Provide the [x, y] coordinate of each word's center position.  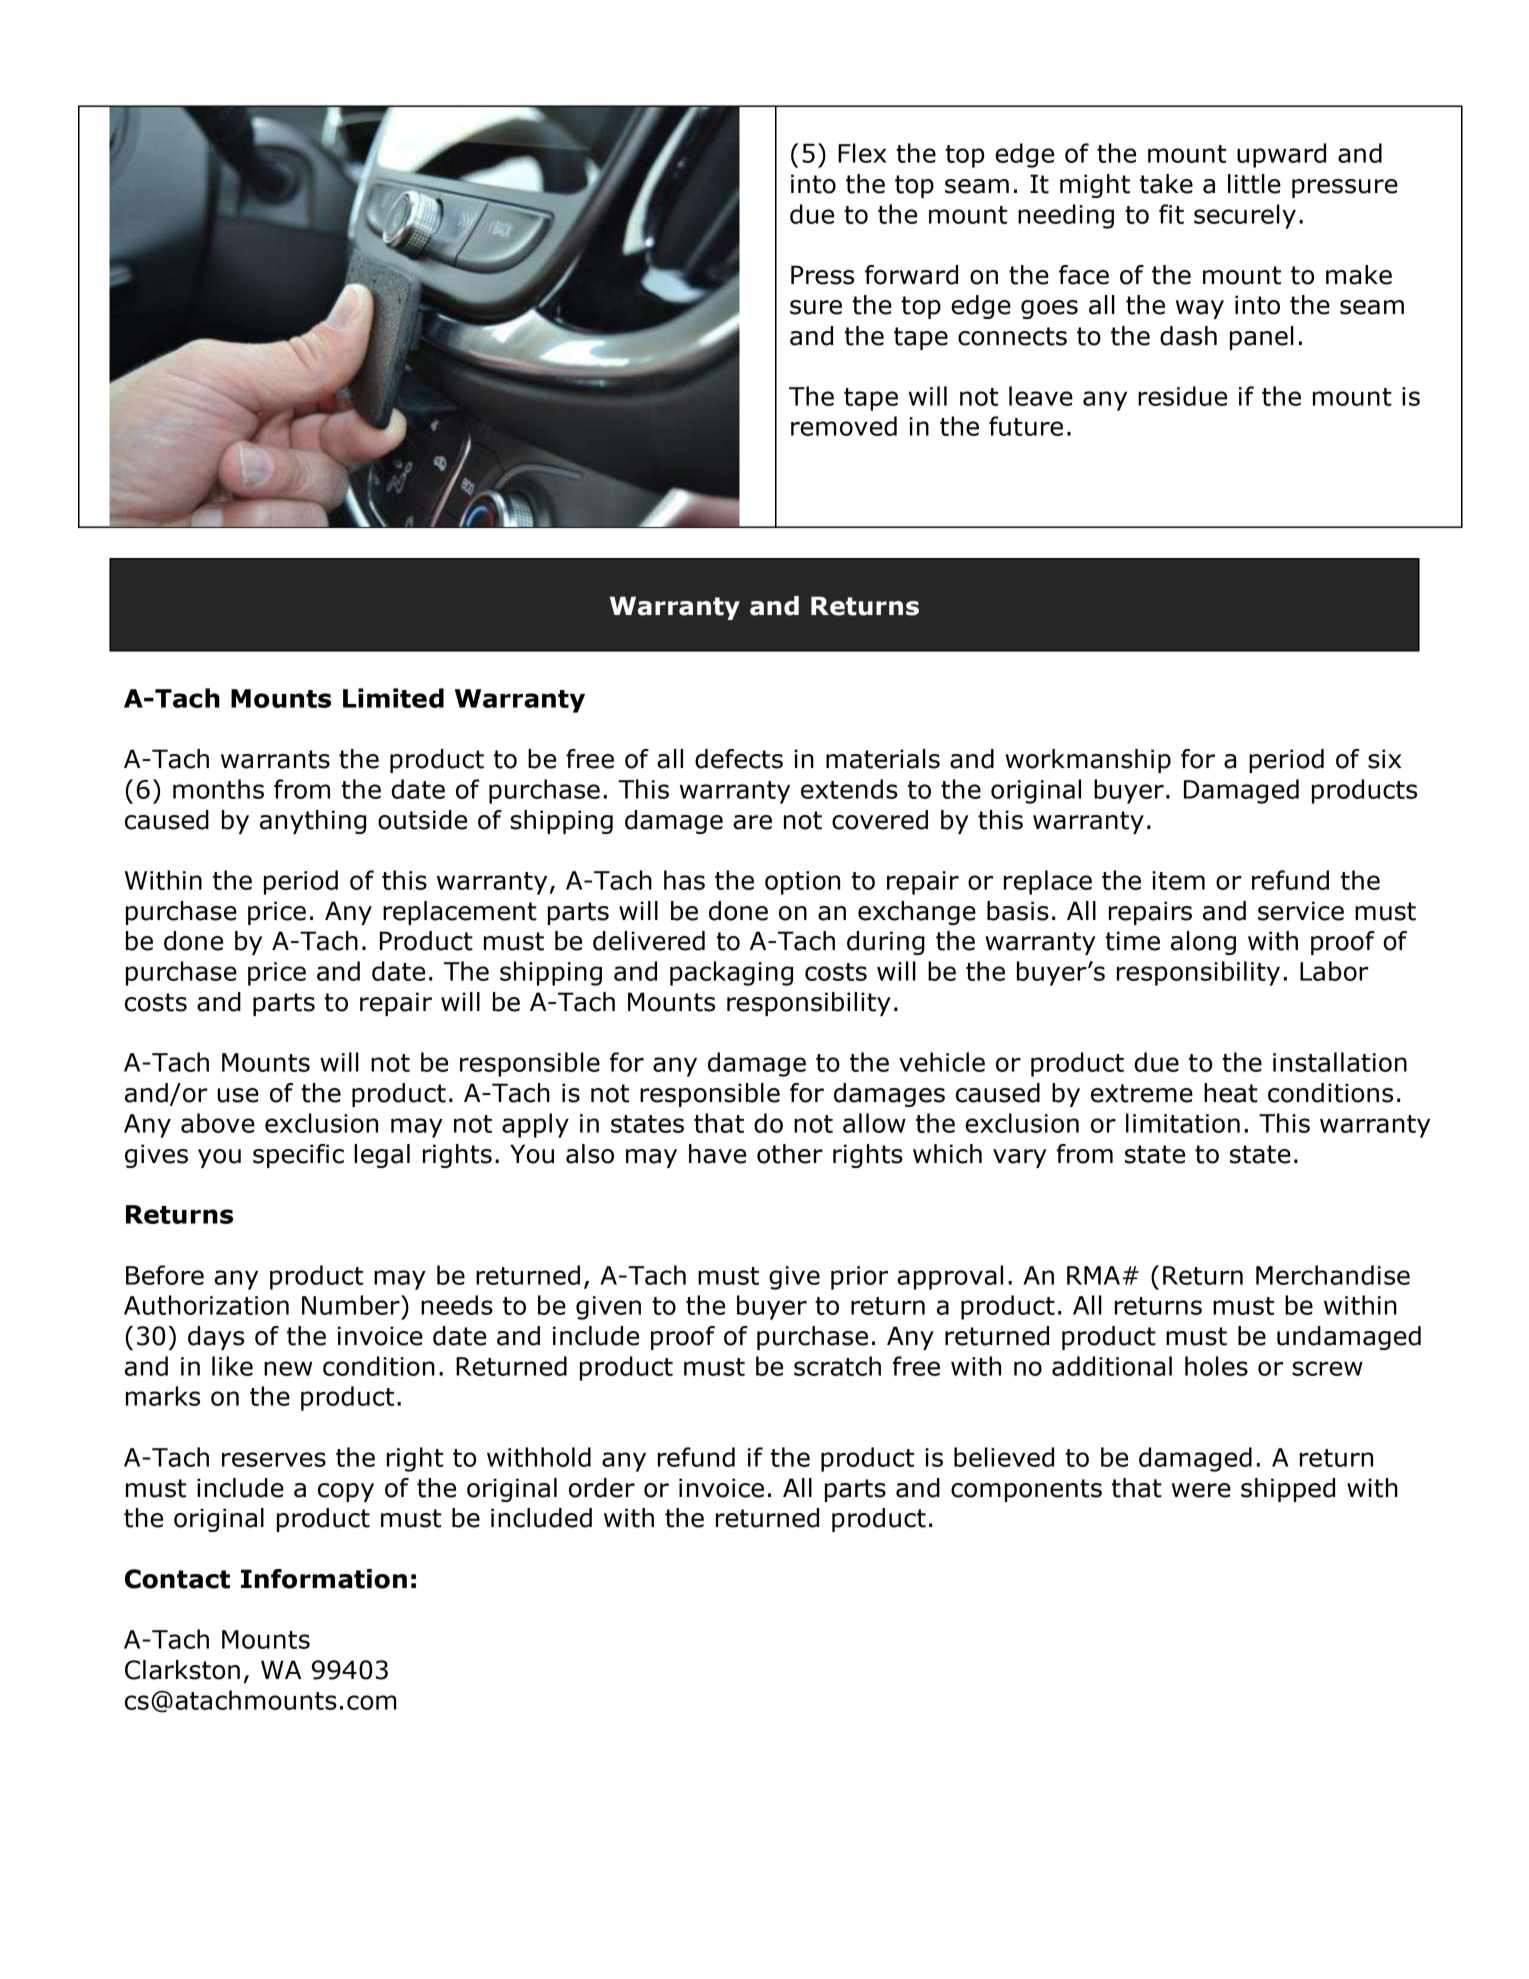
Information [324, 1579]
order [602, 1488]
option [802, 883]
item [1178, 880]
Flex [862, 153]
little [1254, 184]
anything [313, 822]
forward [911, 275]
